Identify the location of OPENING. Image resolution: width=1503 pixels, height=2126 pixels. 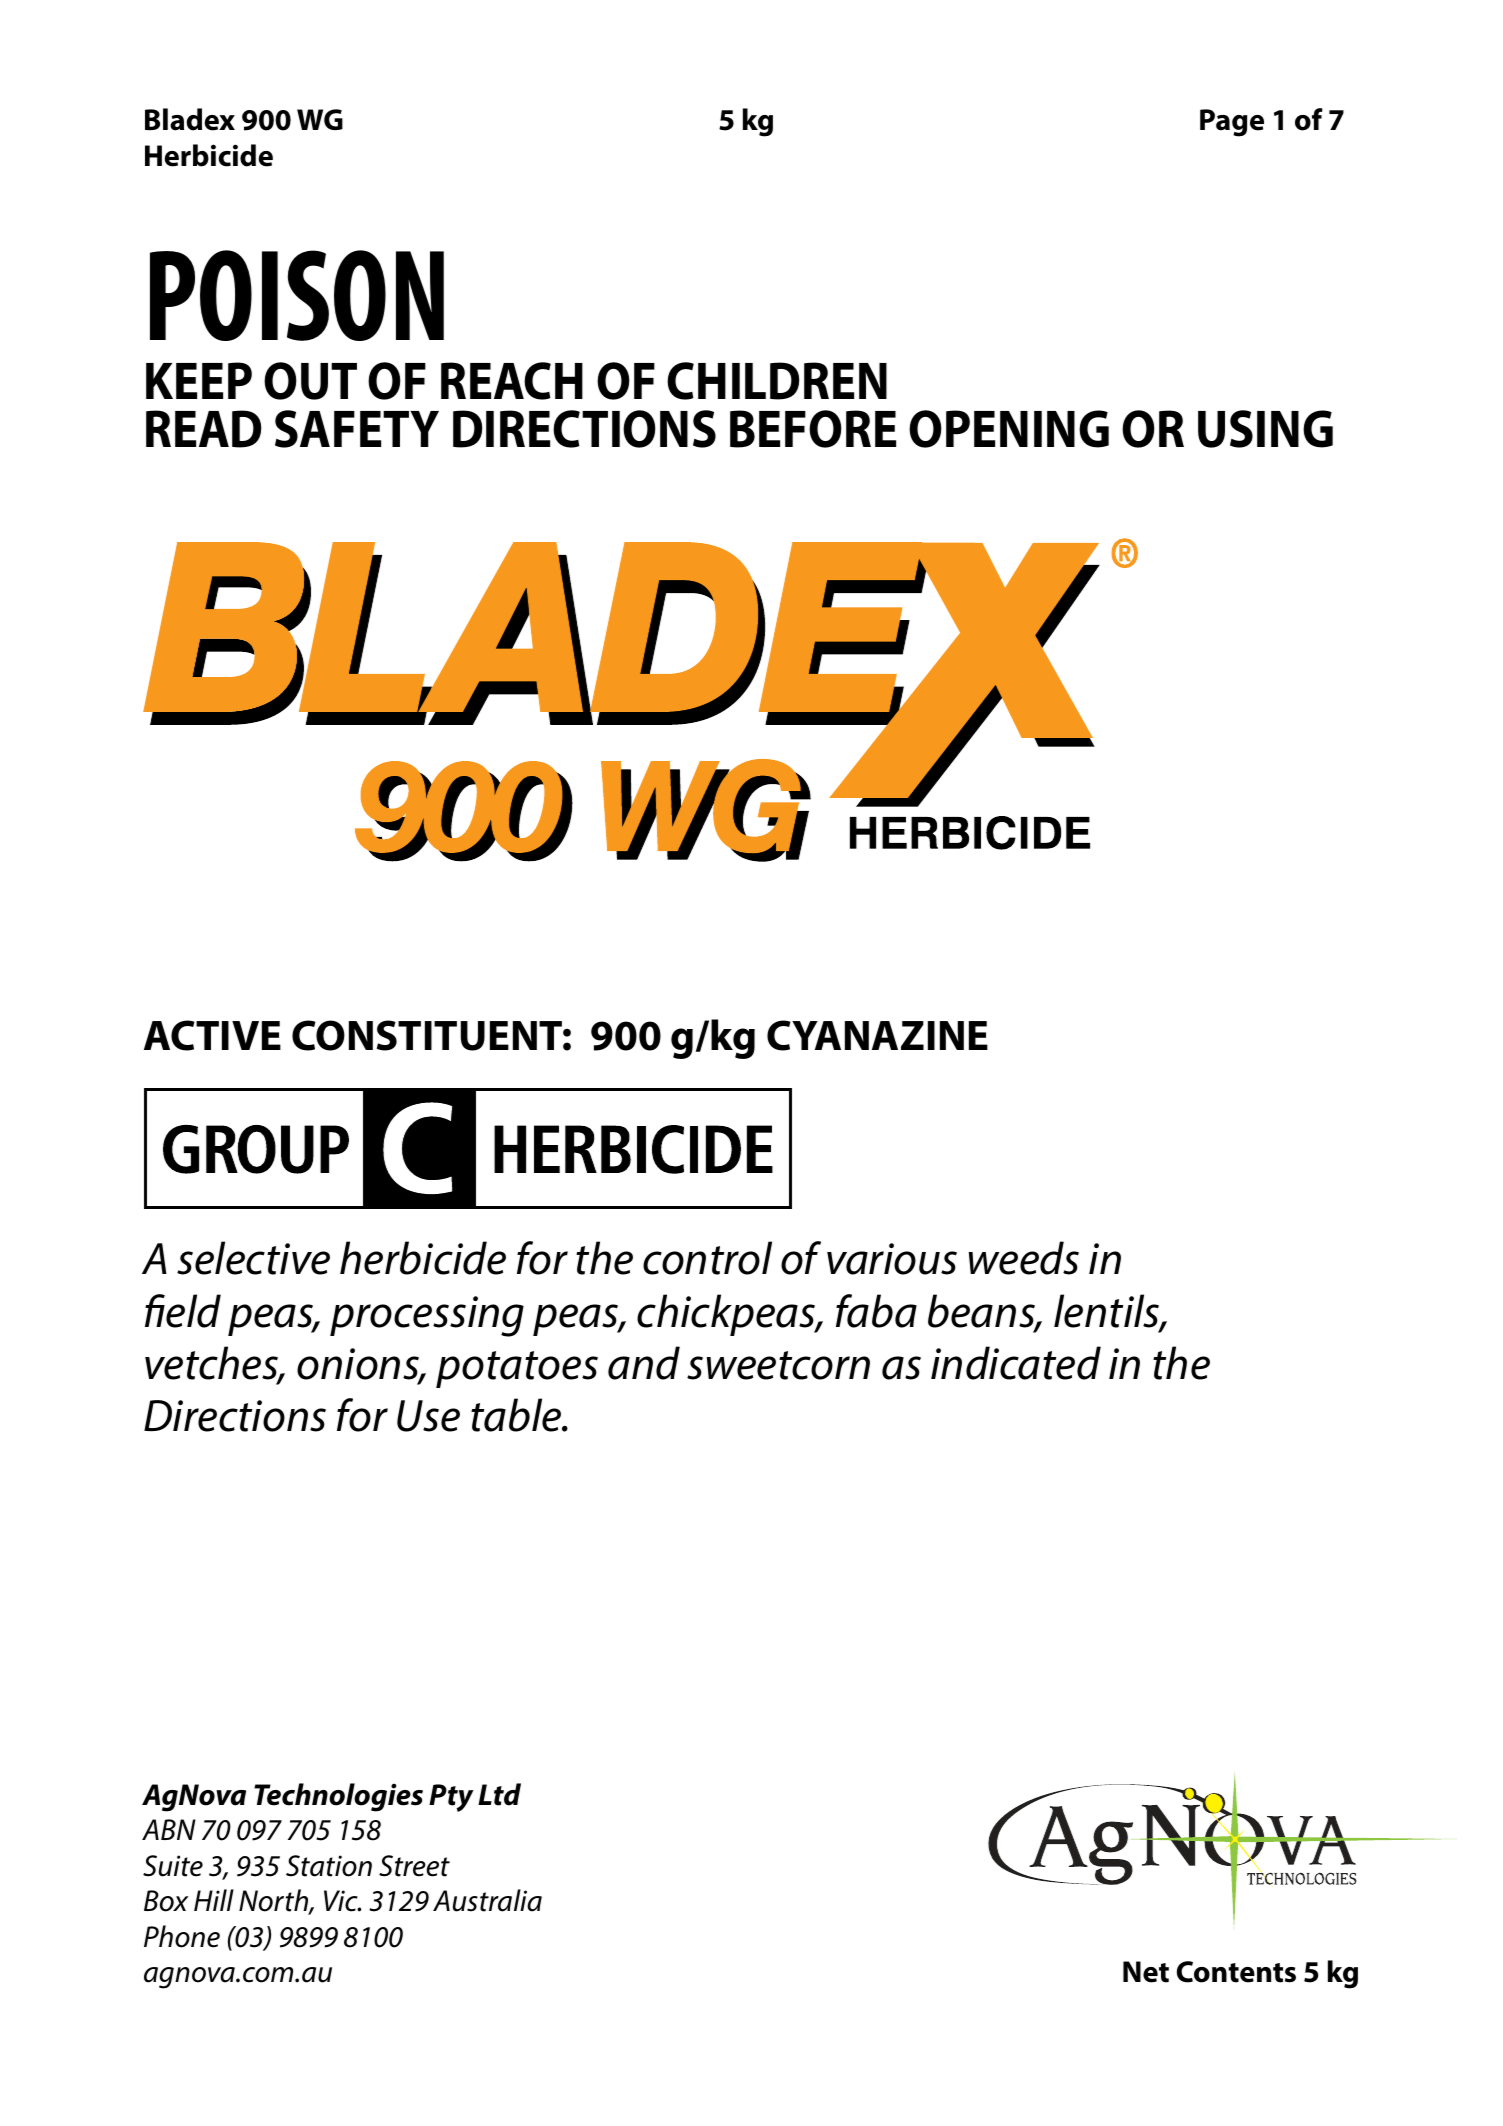
(1009, 429).
